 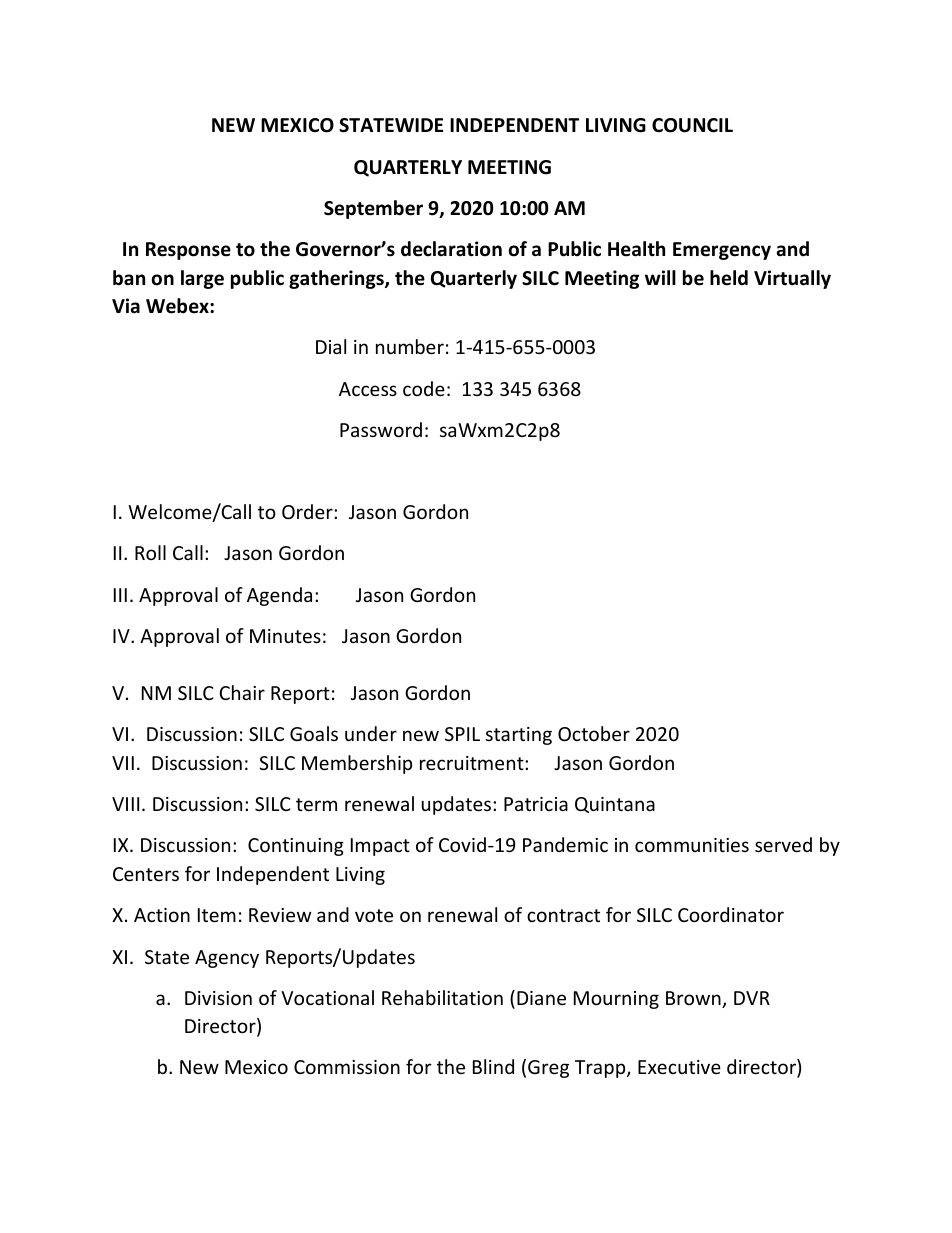 What do you see at coordinates (188, 251) in the page?
I see `Response` at bounding box center [188, 251].
